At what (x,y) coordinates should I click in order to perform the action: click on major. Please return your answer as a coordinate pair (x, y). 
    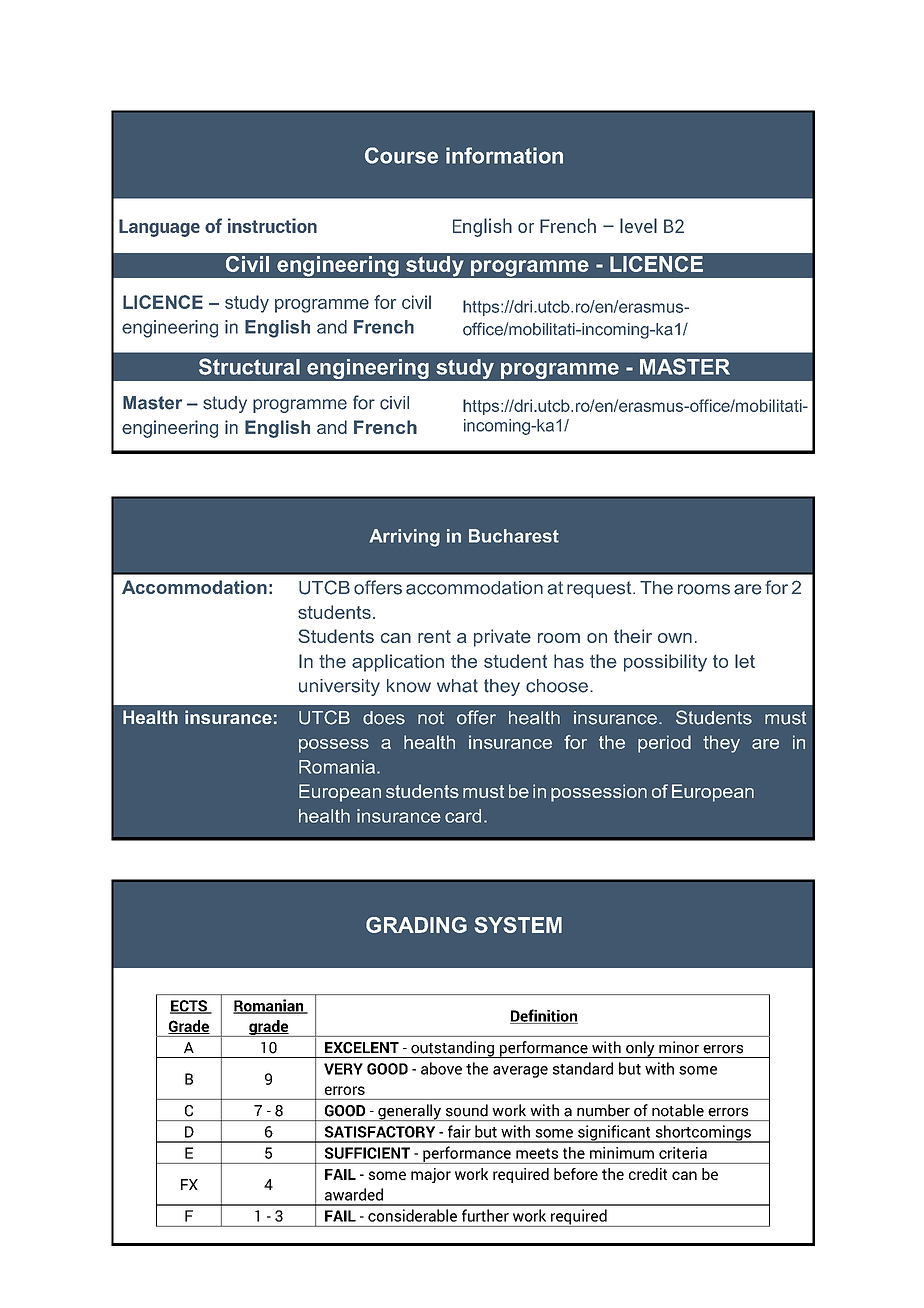
    Looking at the image, I should click on (431, 1175).
